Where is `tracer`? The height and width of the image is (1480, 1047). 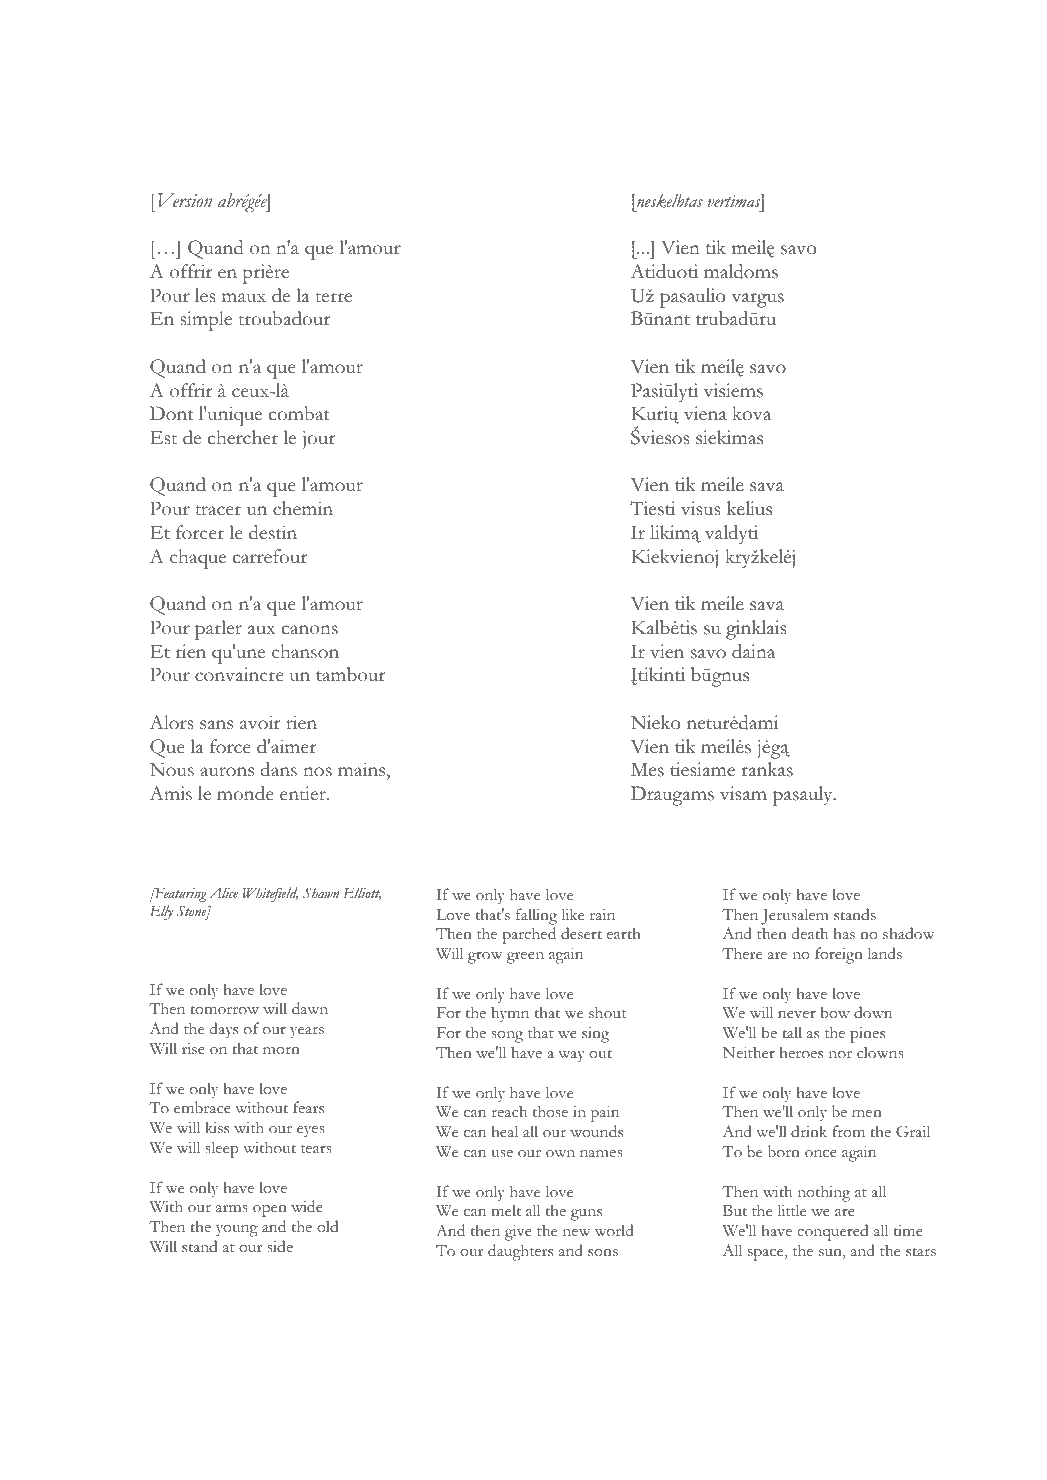
tracer is located at coordinates (218, 510).
